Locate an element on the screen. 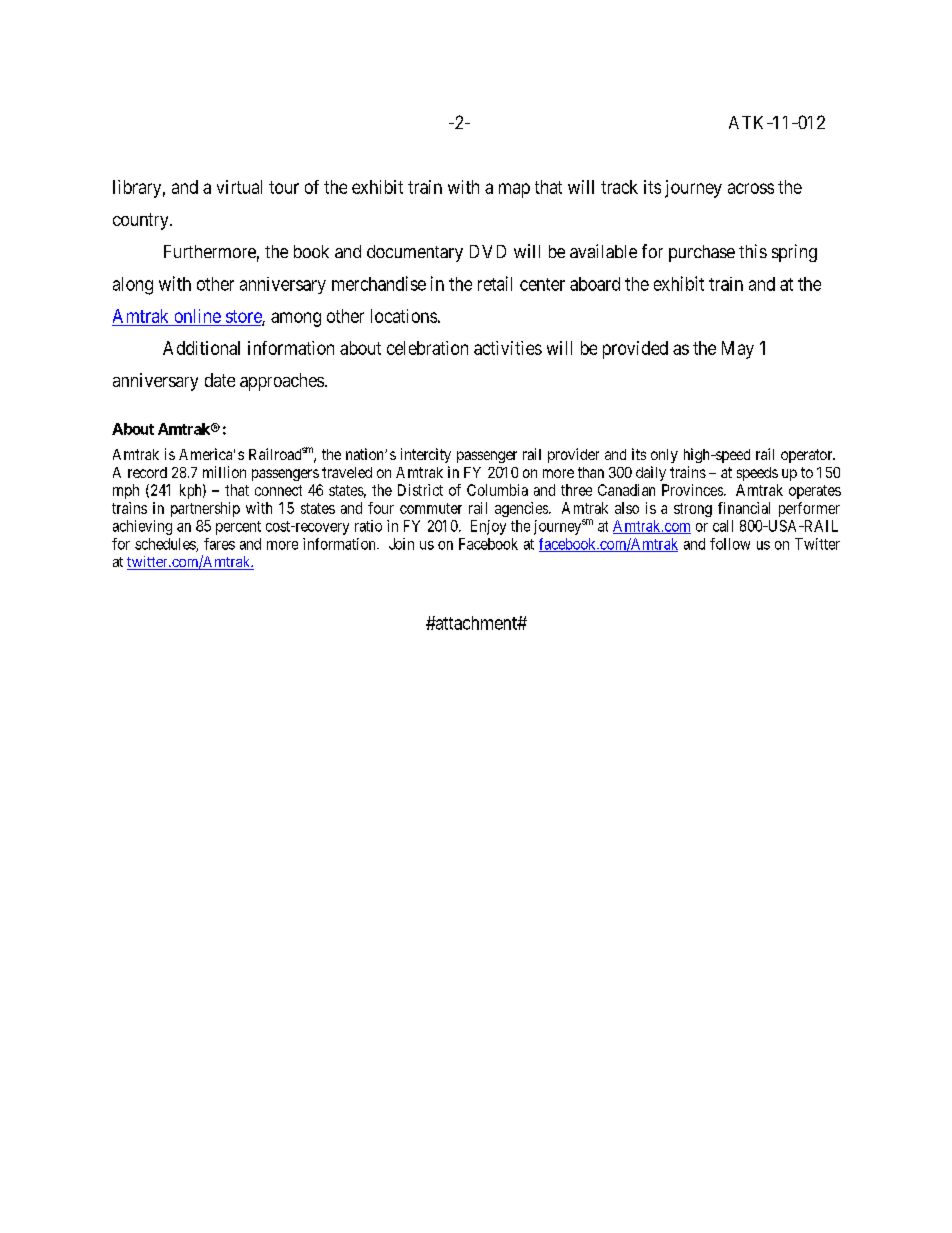  along is located at coordinates (133, 286).
